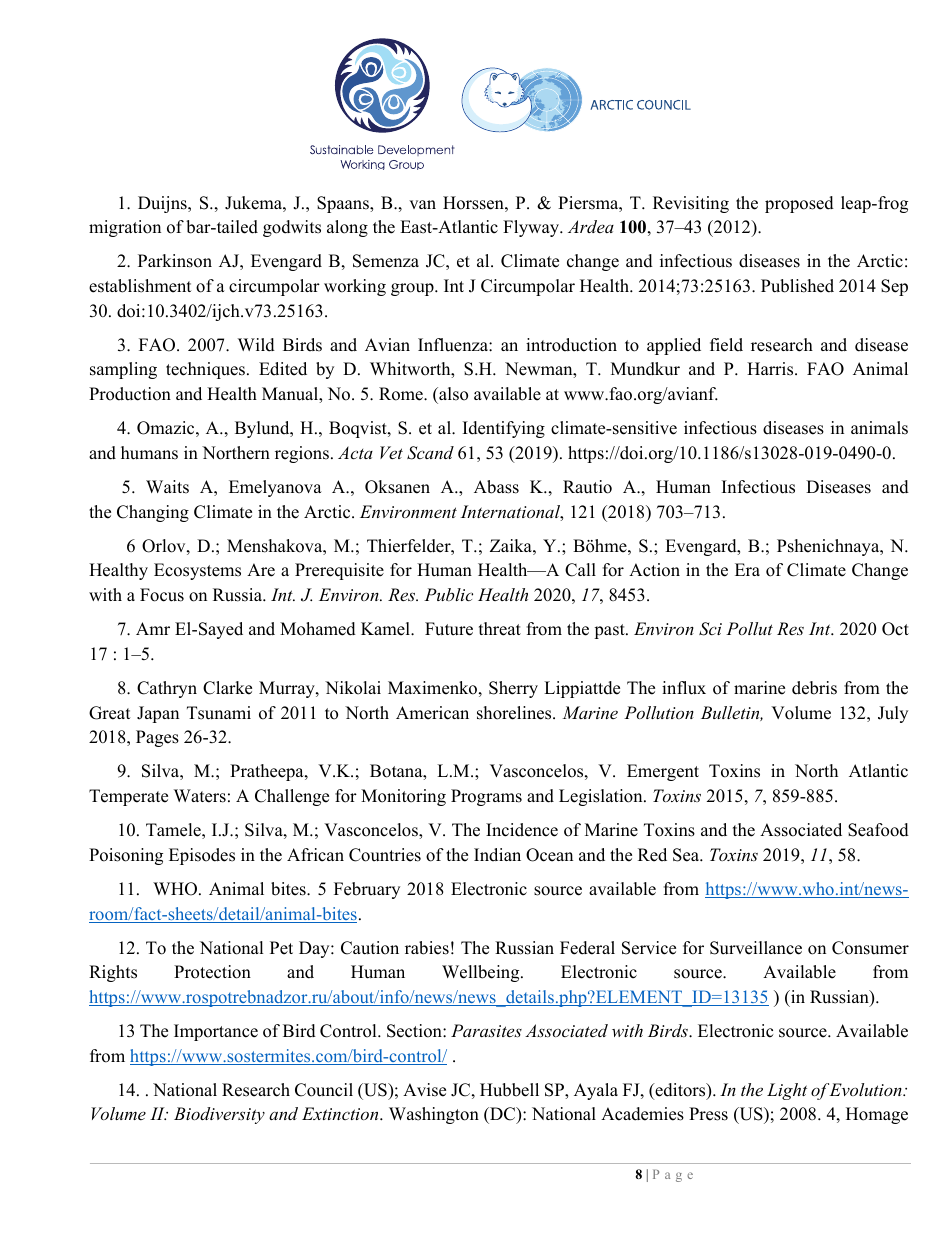 The image size is (952, 1233). I want to click on Hubbell, so click(509, 1090).
